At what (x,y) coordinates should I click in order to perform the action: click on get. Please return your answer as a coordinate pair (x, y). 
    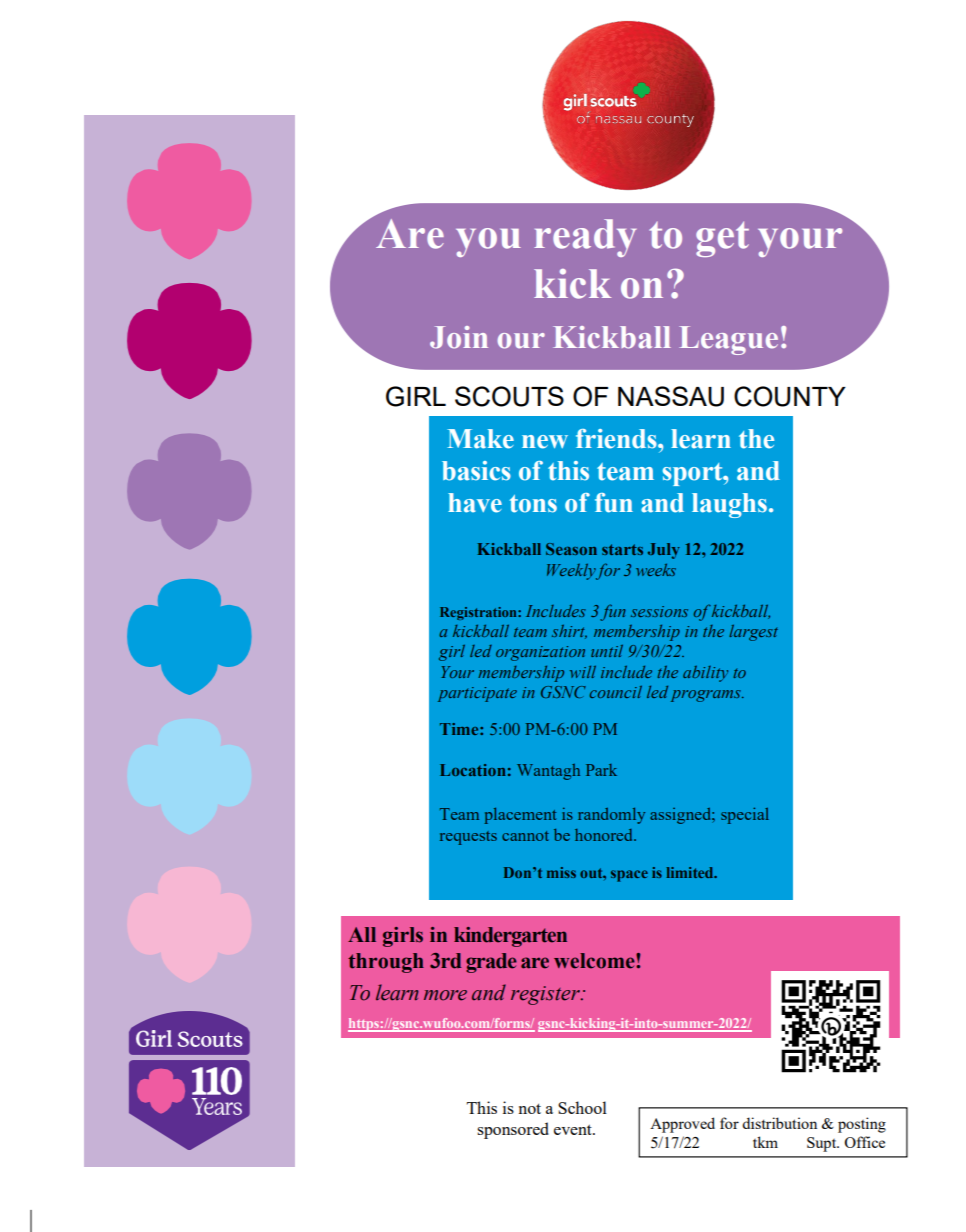
    Looking at the image, I should click on (722, 239).
